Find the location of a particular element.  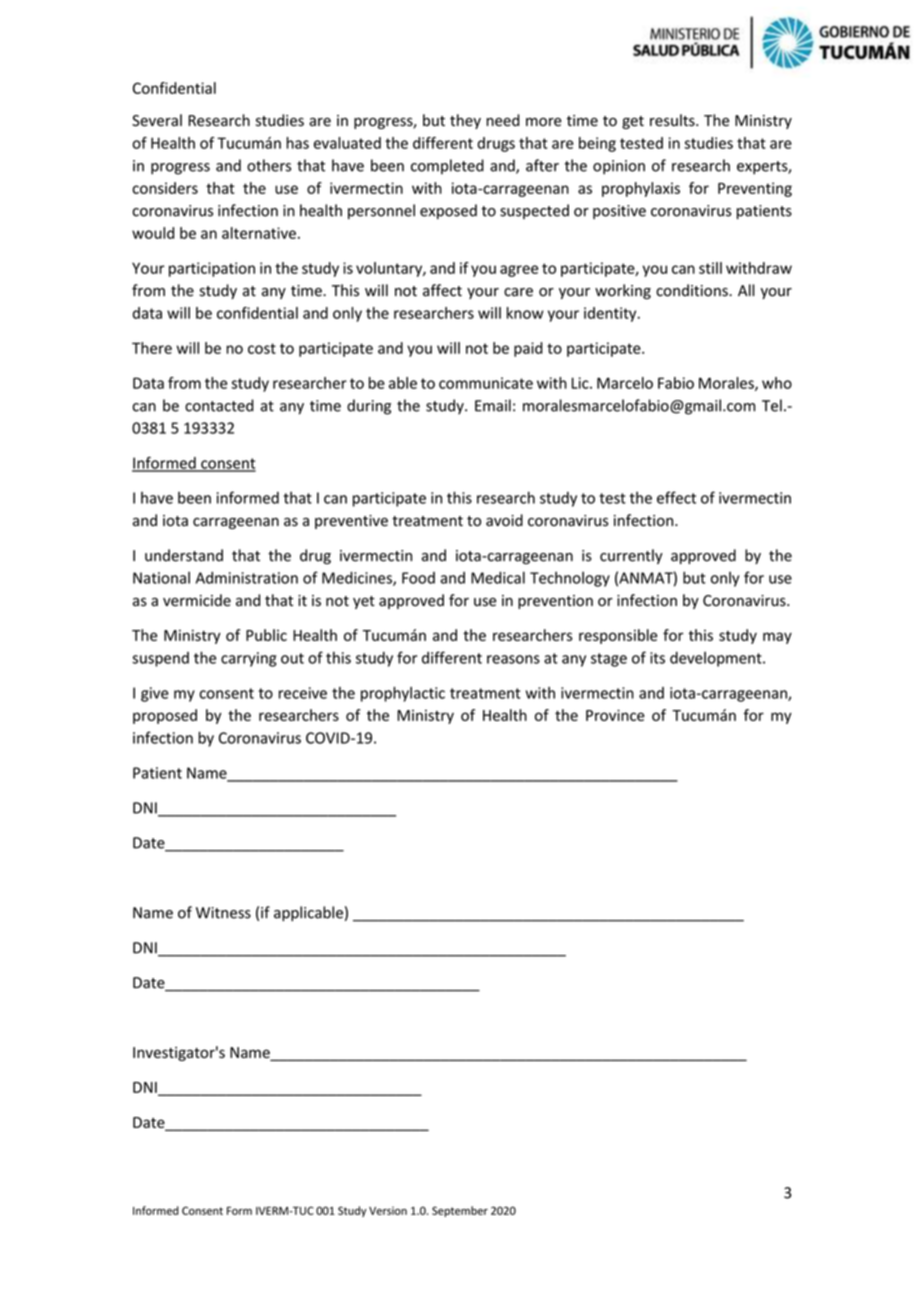

who is located at coordinates (777, 383).
